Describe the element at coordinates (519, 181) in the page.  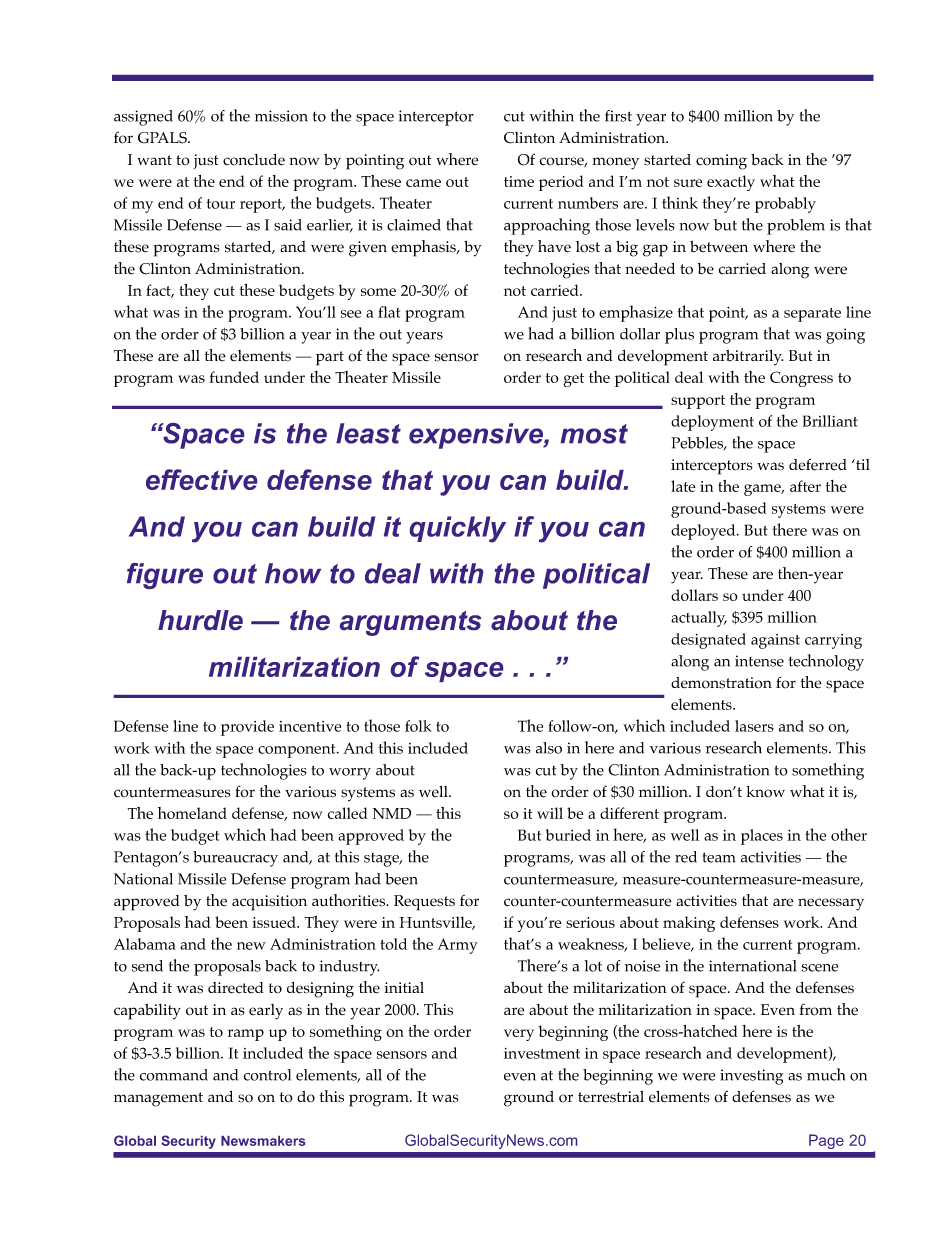
I see `time` at that location.
